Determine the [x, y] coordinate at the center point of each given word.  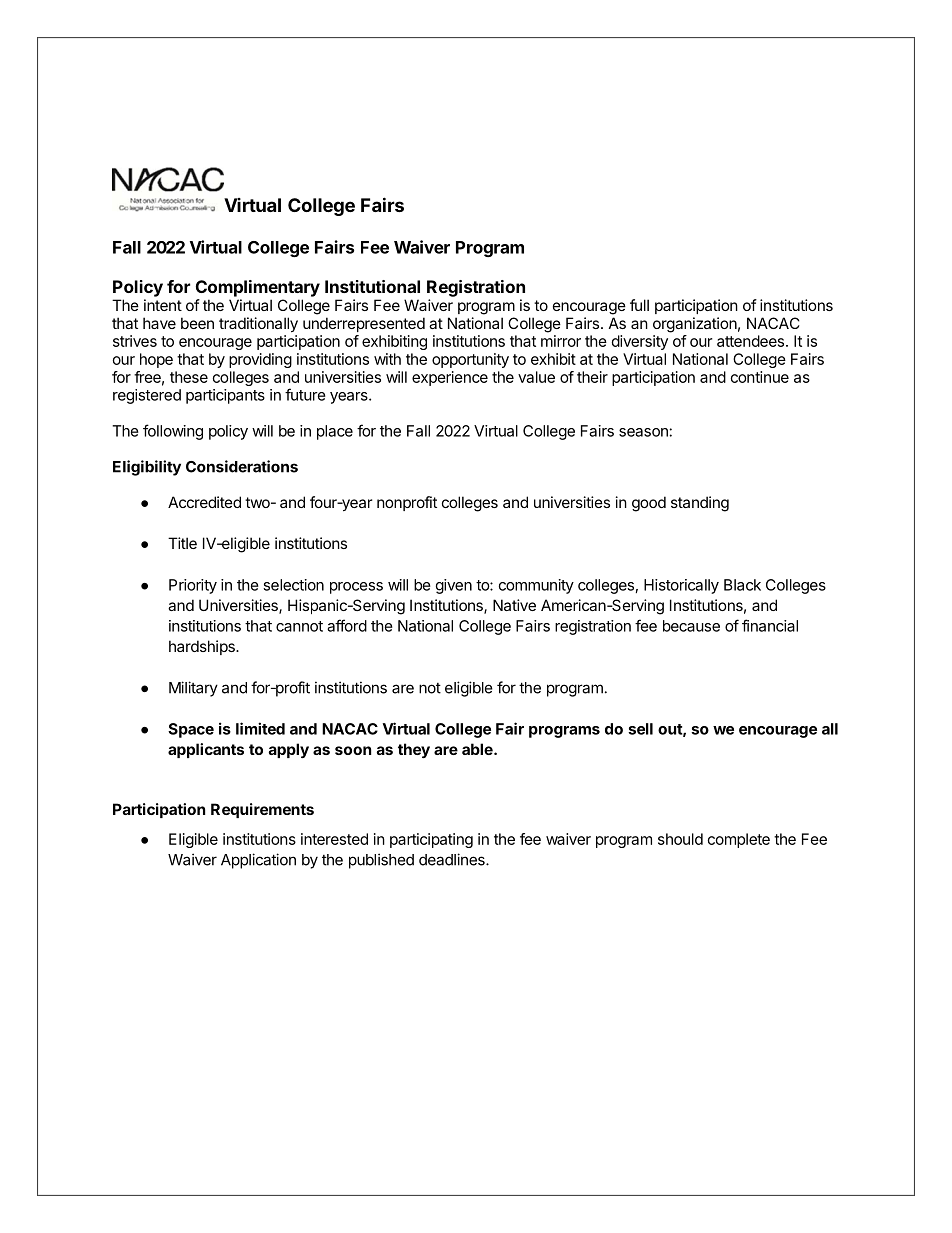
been [197, 323]
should [680, 839]
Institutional [372, 286]
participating [431, 840]
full [639, 305]
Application [258, 861]
